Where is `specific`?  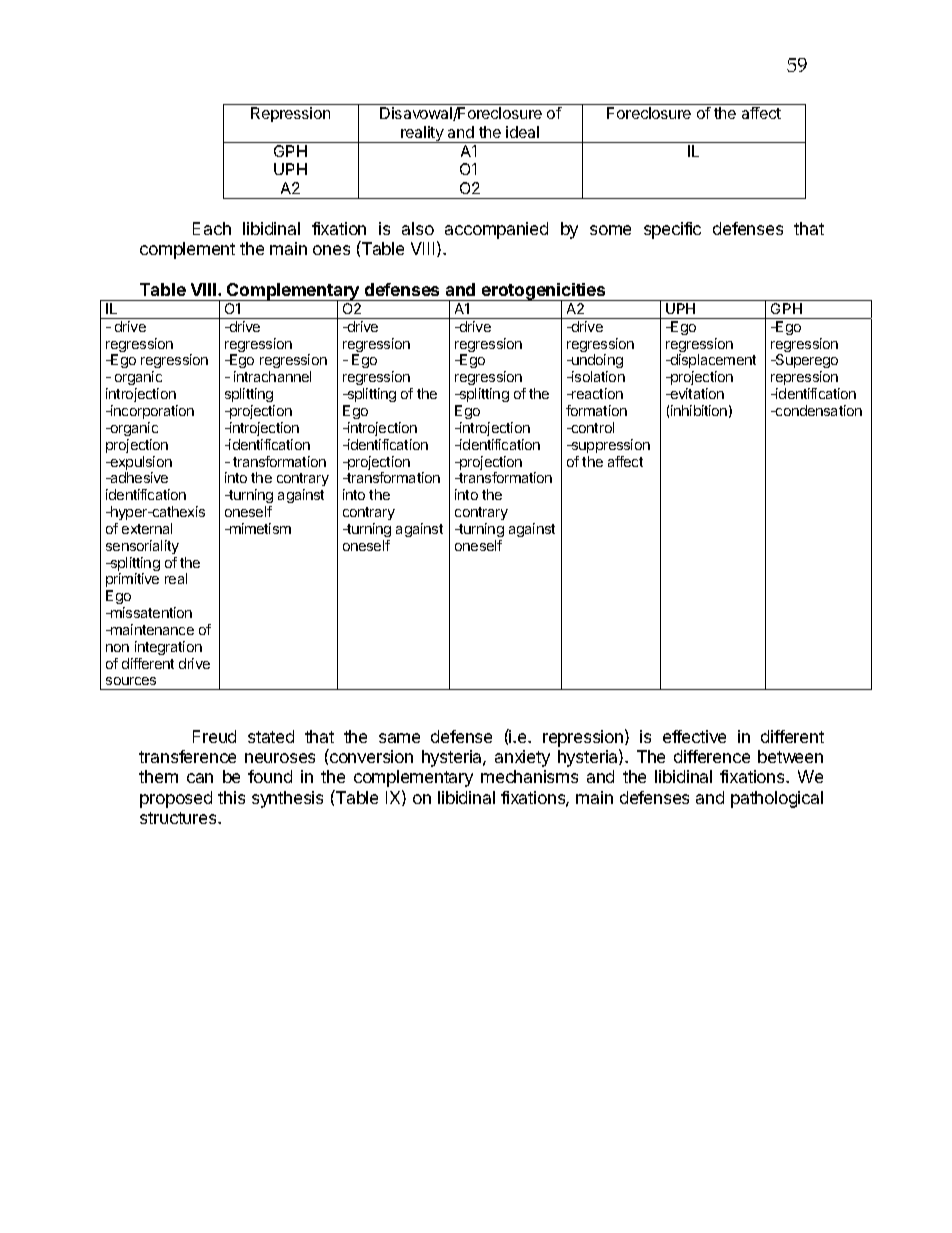 specific is located at coordinates (672, 230).
